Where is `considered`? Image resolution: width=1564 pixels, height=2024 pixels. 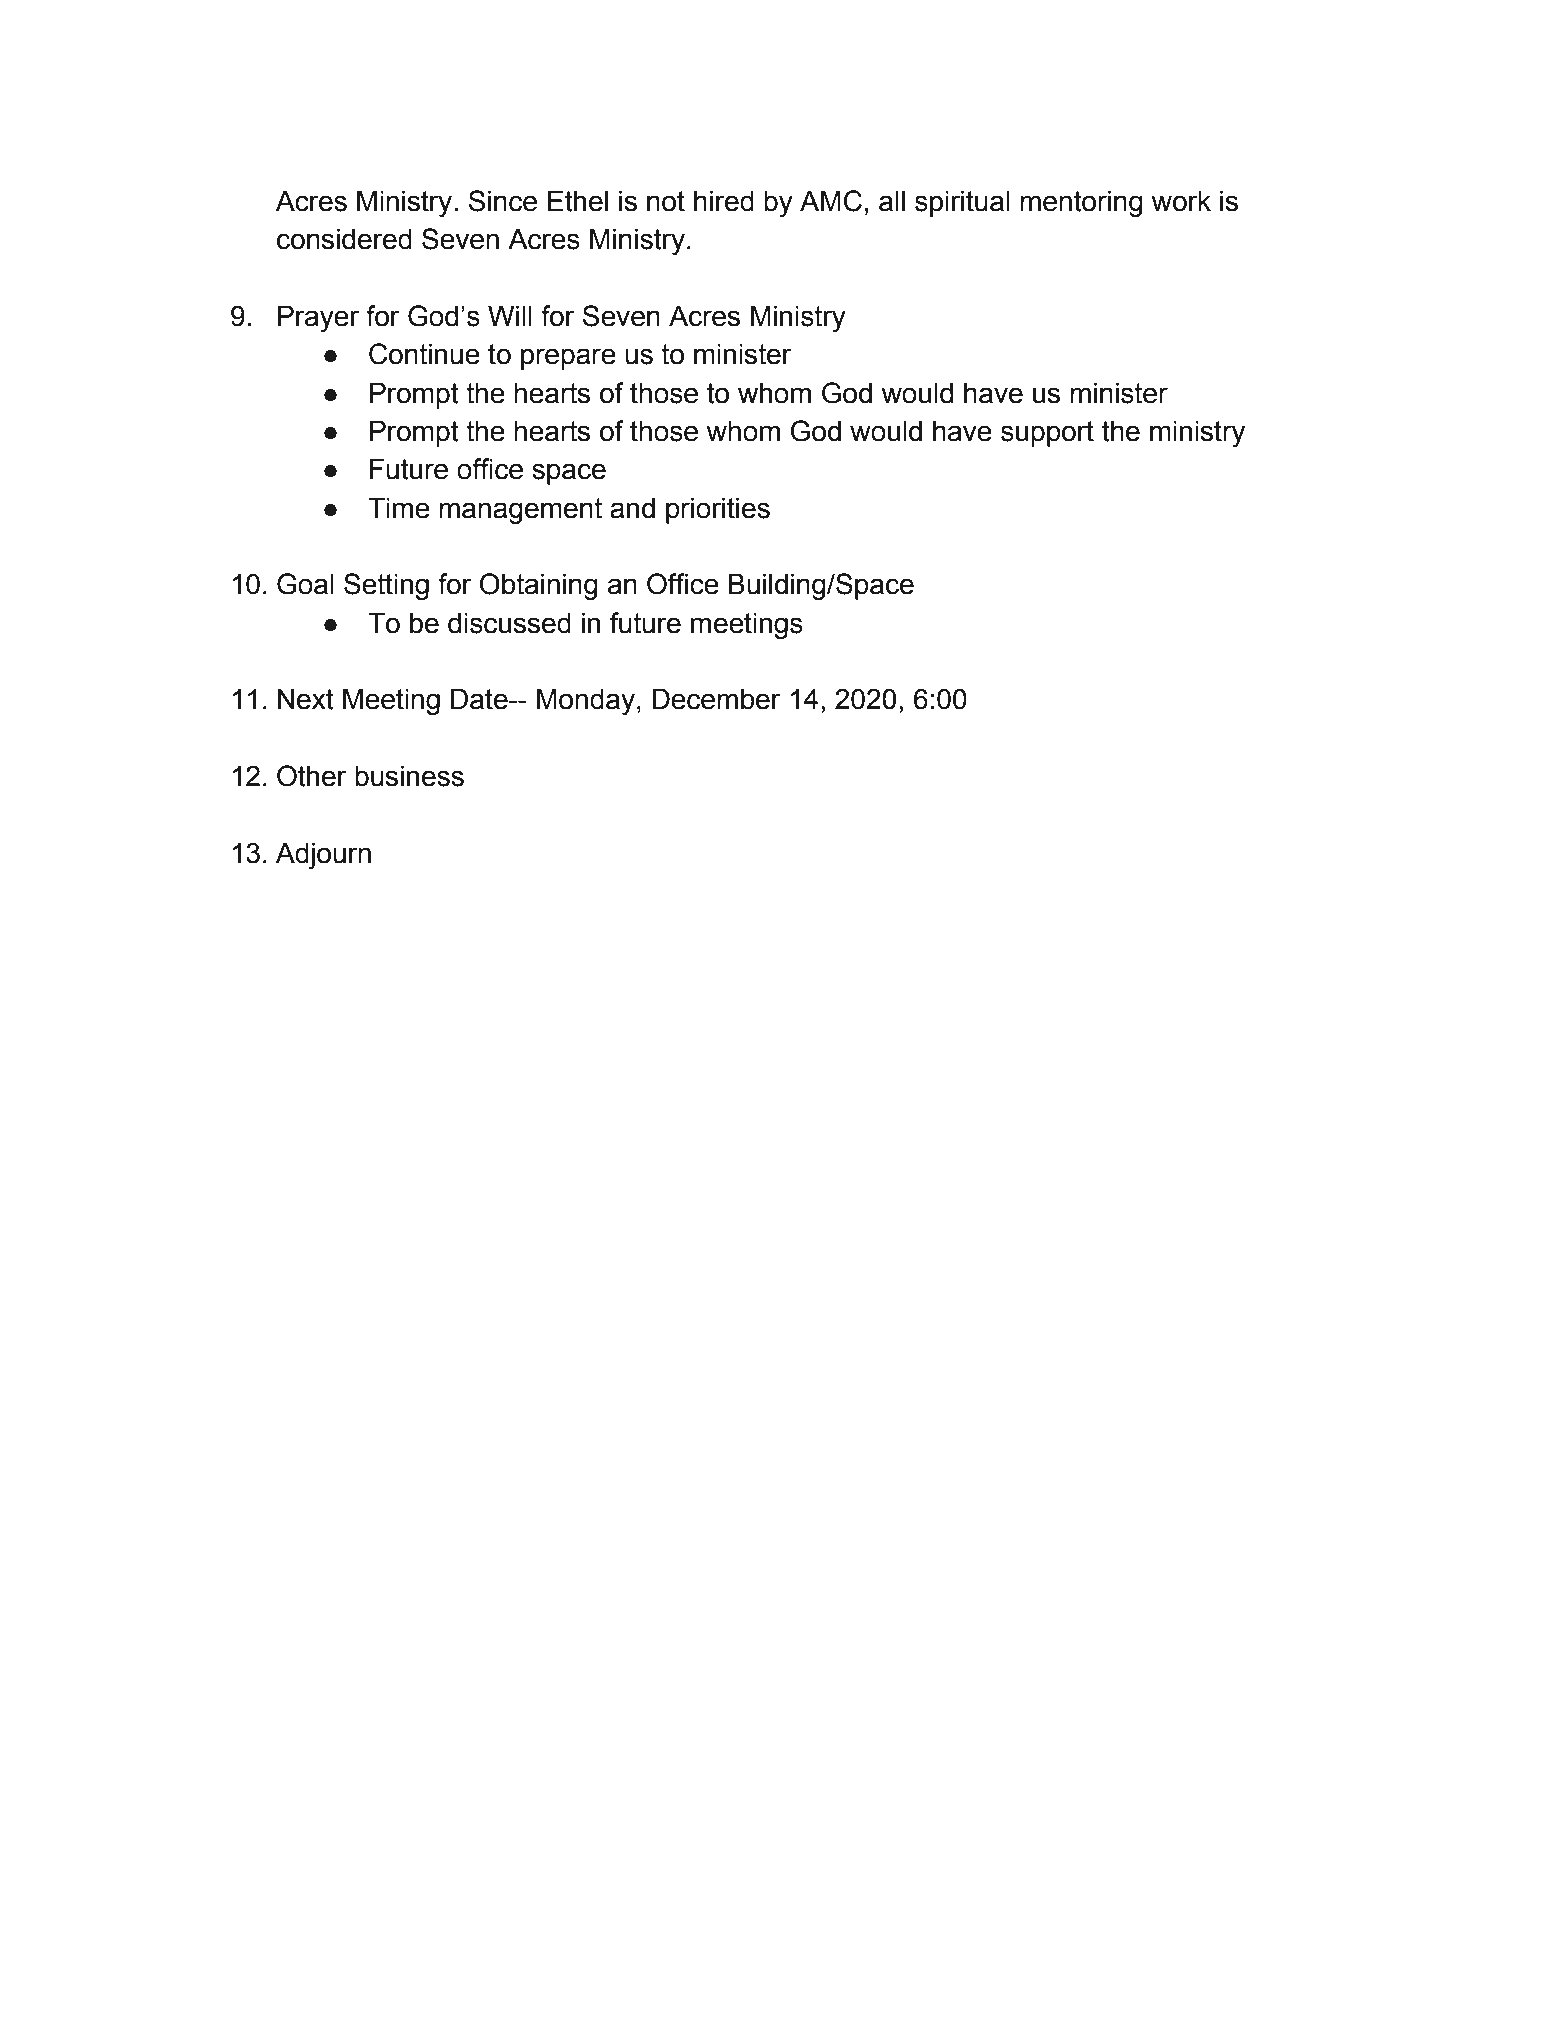
considered is located at coordinates (344, 239).
